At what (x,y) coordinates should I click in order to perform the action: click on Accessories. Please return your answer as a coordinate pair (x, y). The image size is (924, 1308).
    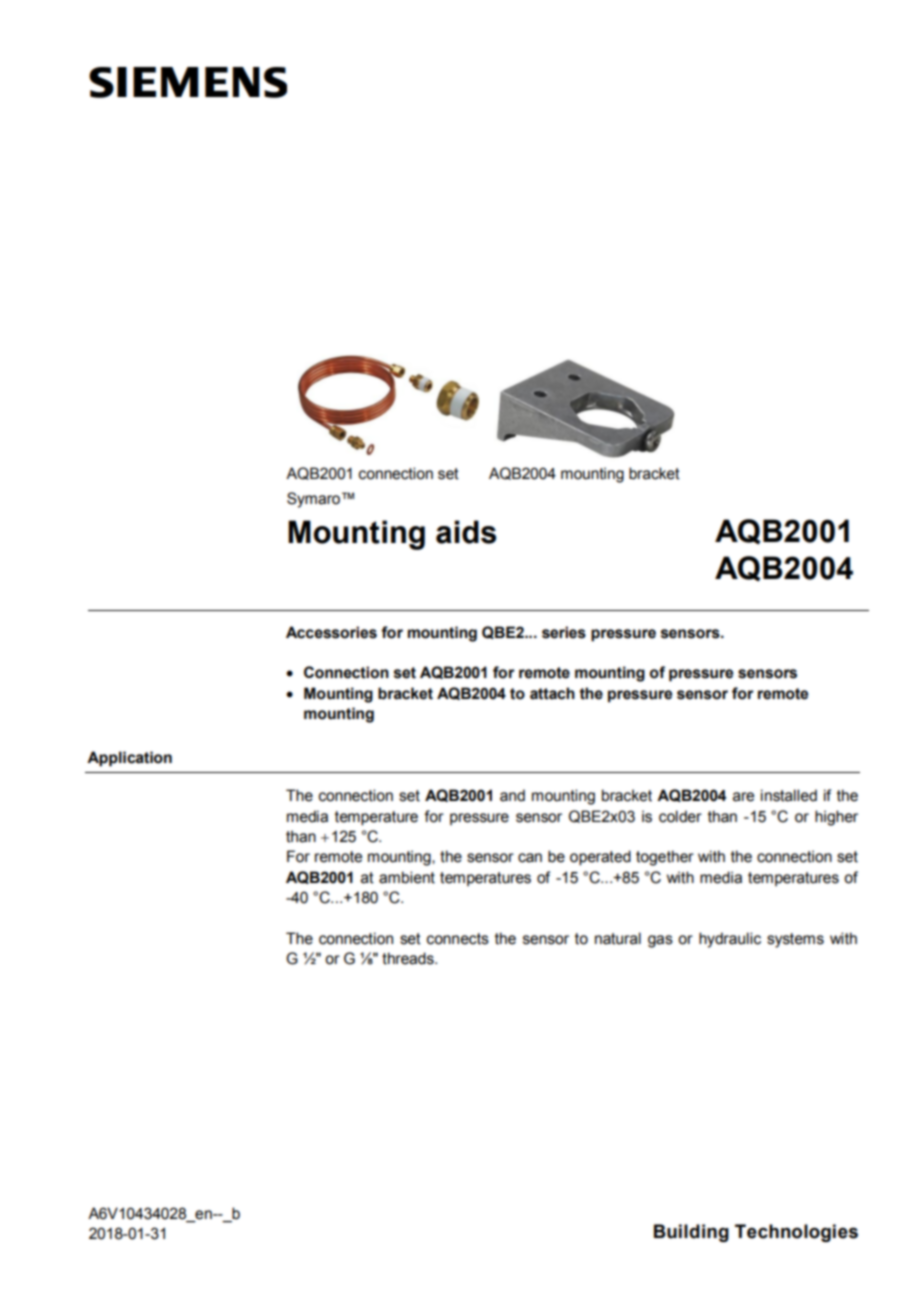
    Looking at the image, I should click on (331, 632).
